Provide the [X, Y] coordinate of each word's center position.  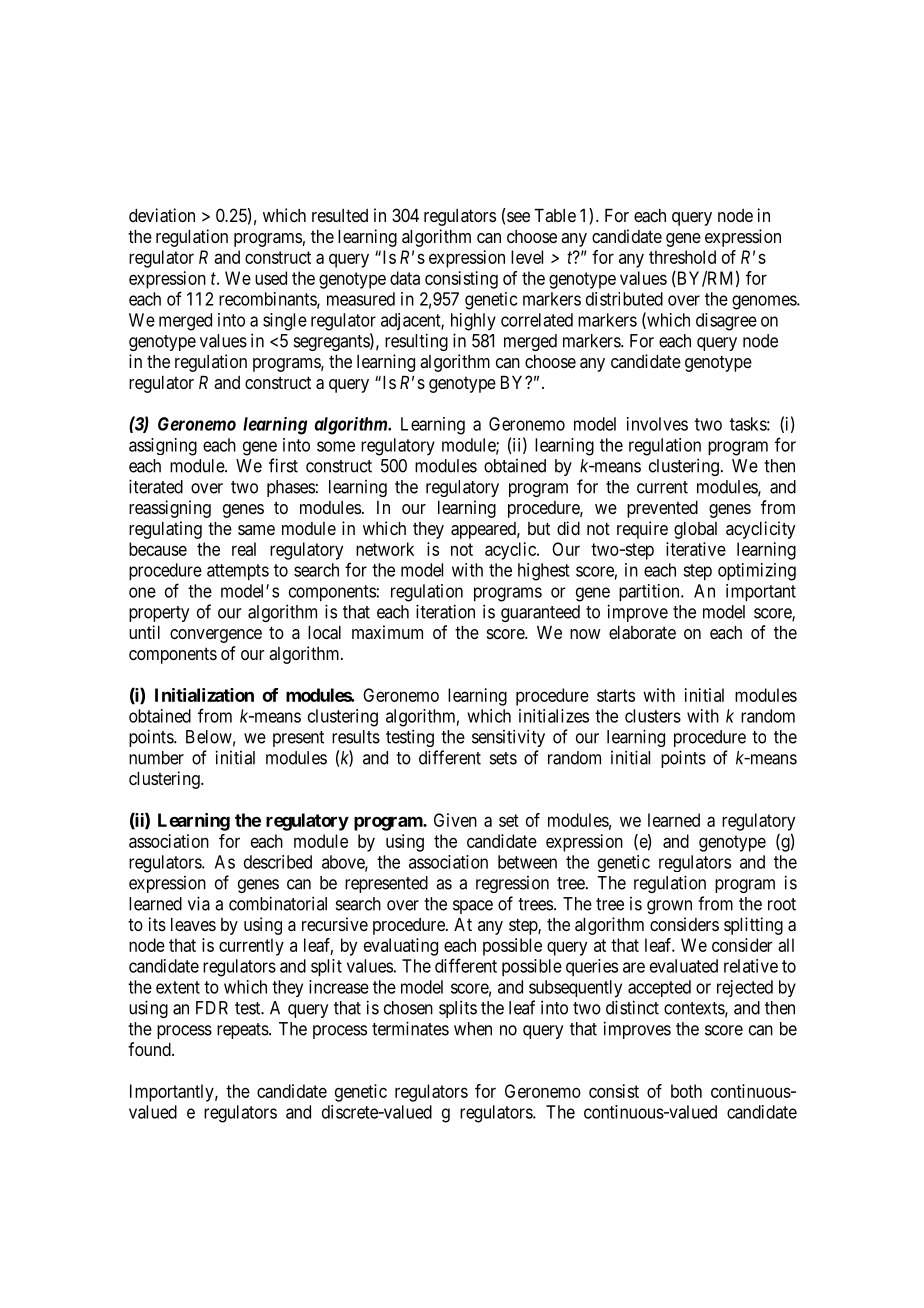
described [278, 862]
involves [657, 424]
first [283, 465]
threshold [682, 257]
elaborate [642, 633]
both [686, 1091]
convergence [216, 636]
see [518, 217]
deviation [162, 215]
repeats [243, 1031]
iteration [445, 611]
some [336, 446]
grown [669, 907]
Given [455, 820]
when [473, 1029]
